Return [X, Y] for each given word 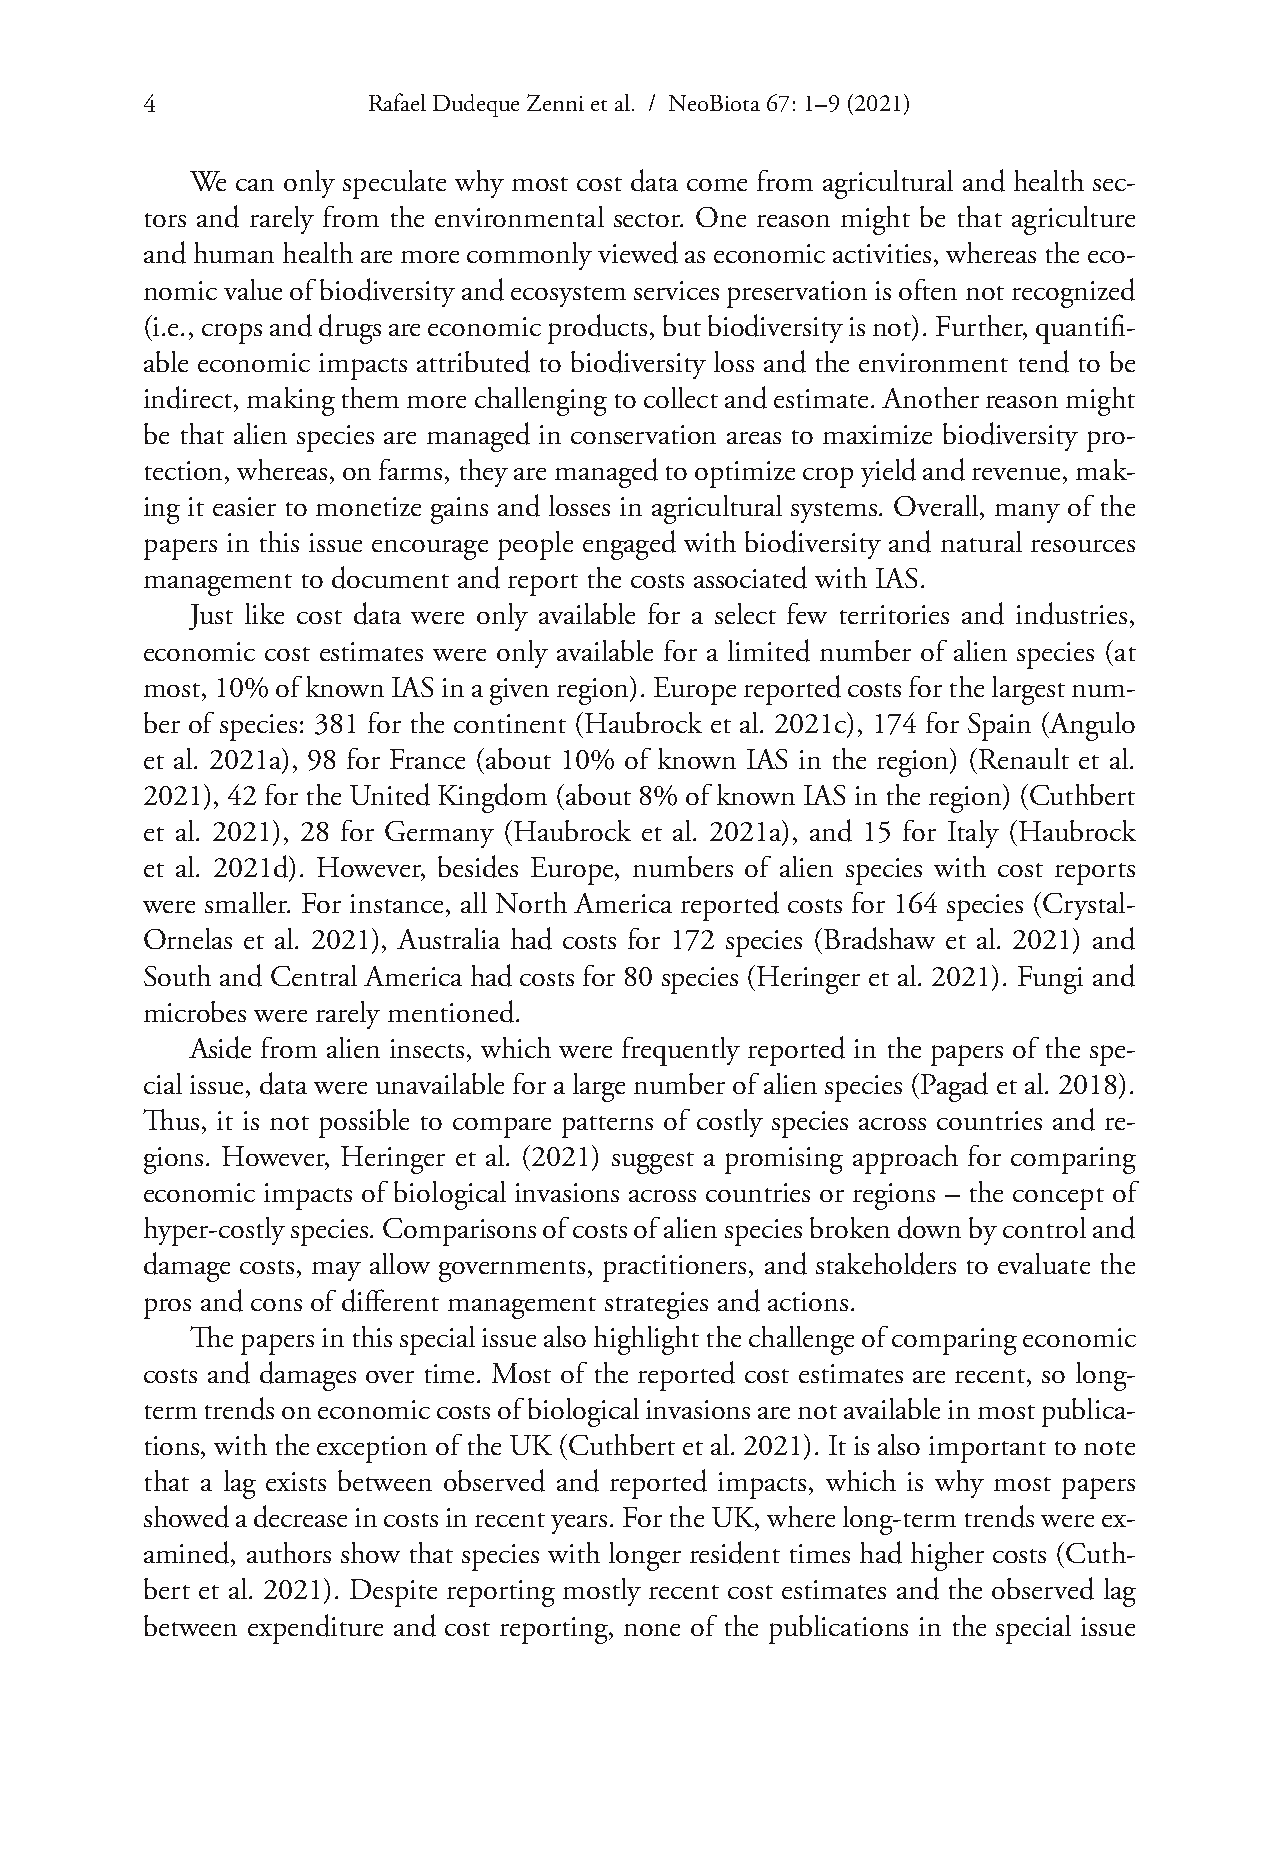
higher [947, 1556]
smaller [247, 902]
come [717, 185]
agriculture [1073, 220]
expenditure [315, 1629]
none [652, 1630]
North [531, 902]
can [255, 185]
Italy [973, 834]
